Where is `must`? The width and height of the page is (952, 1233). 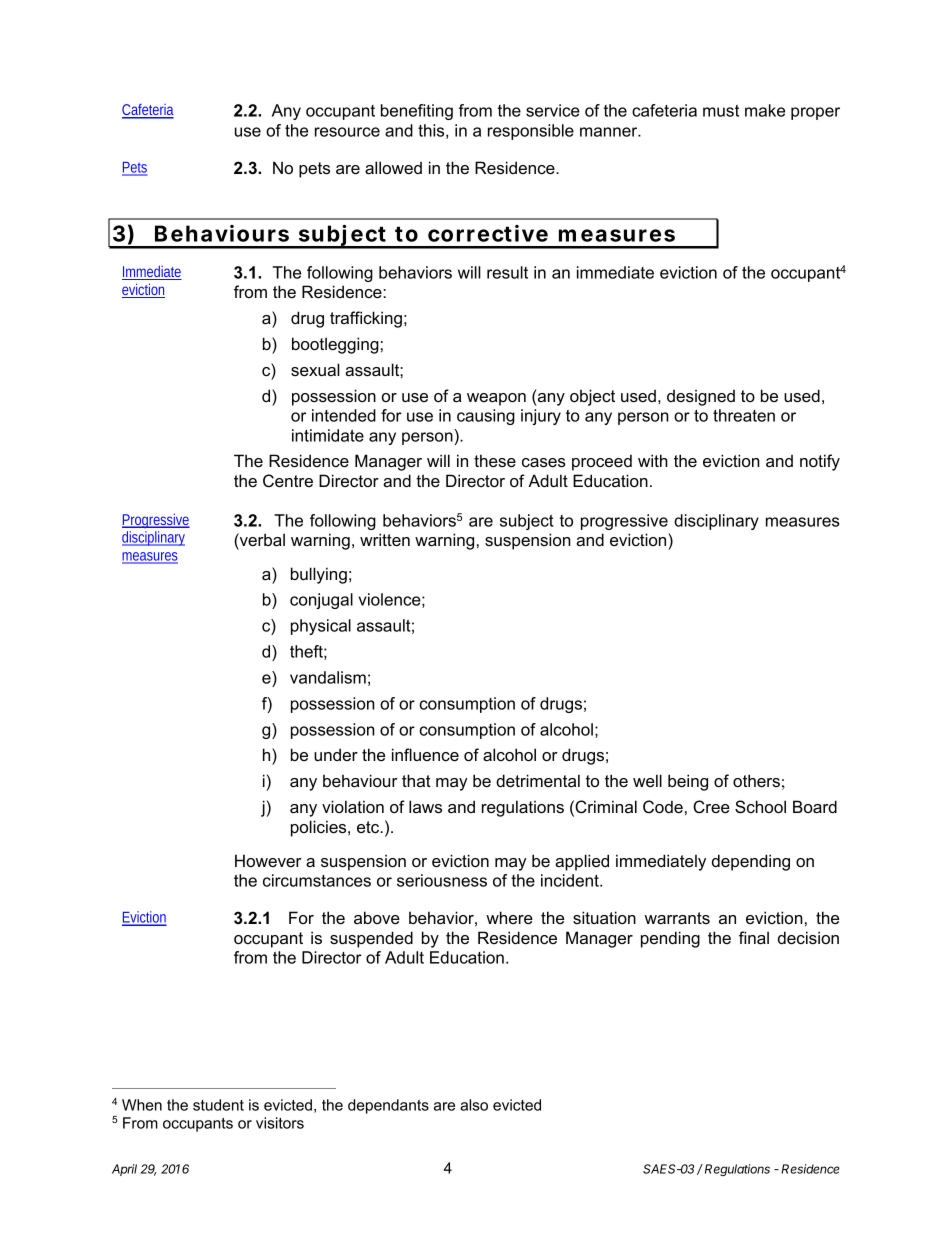
must is located at coordinates (721, 111).
